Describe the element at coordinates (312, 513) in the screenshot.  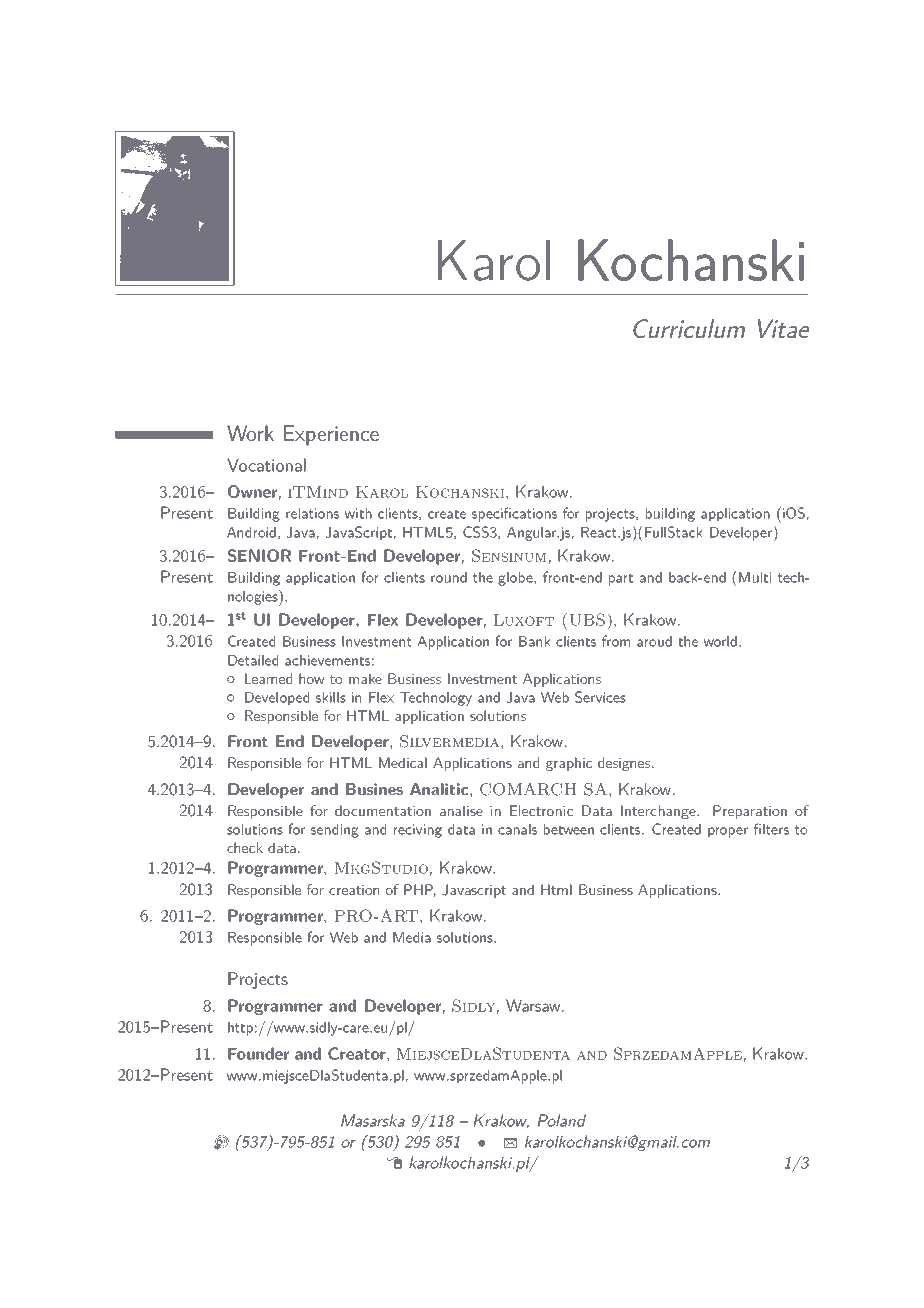
I see `relations` at that location.
